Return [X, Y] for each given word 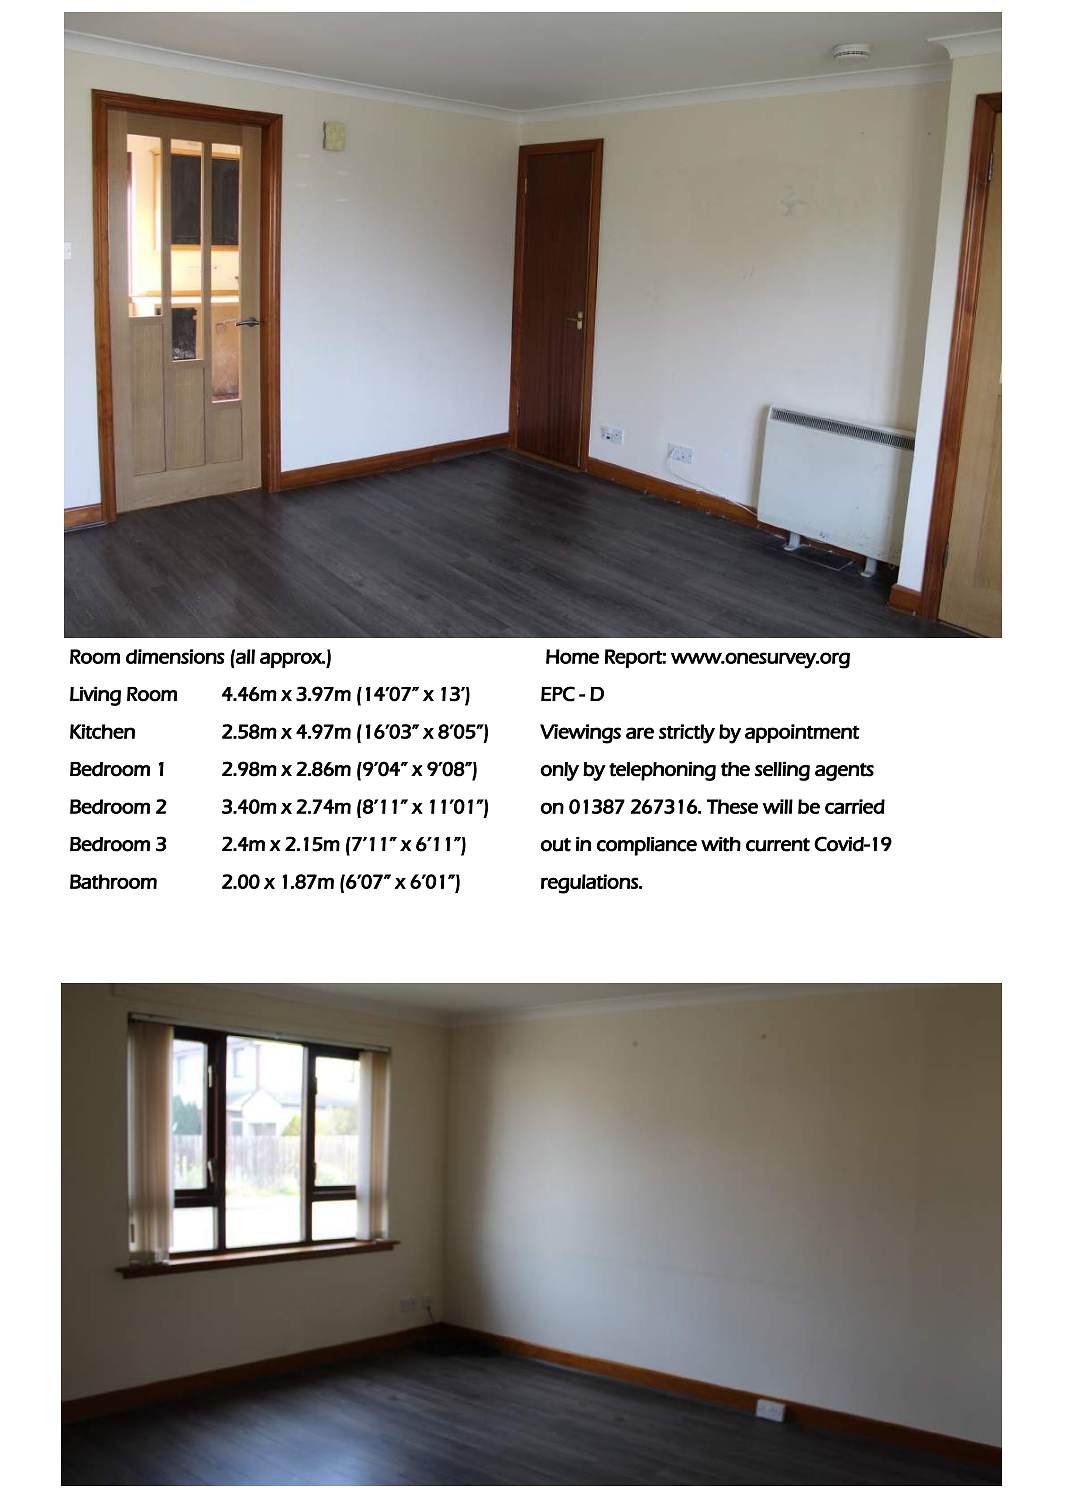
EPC [558, 694]
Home [572, 656]
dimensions [175, 656]
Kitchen [102, 731]
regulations [590, 884]
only [560, 771]
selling [782, 771]
